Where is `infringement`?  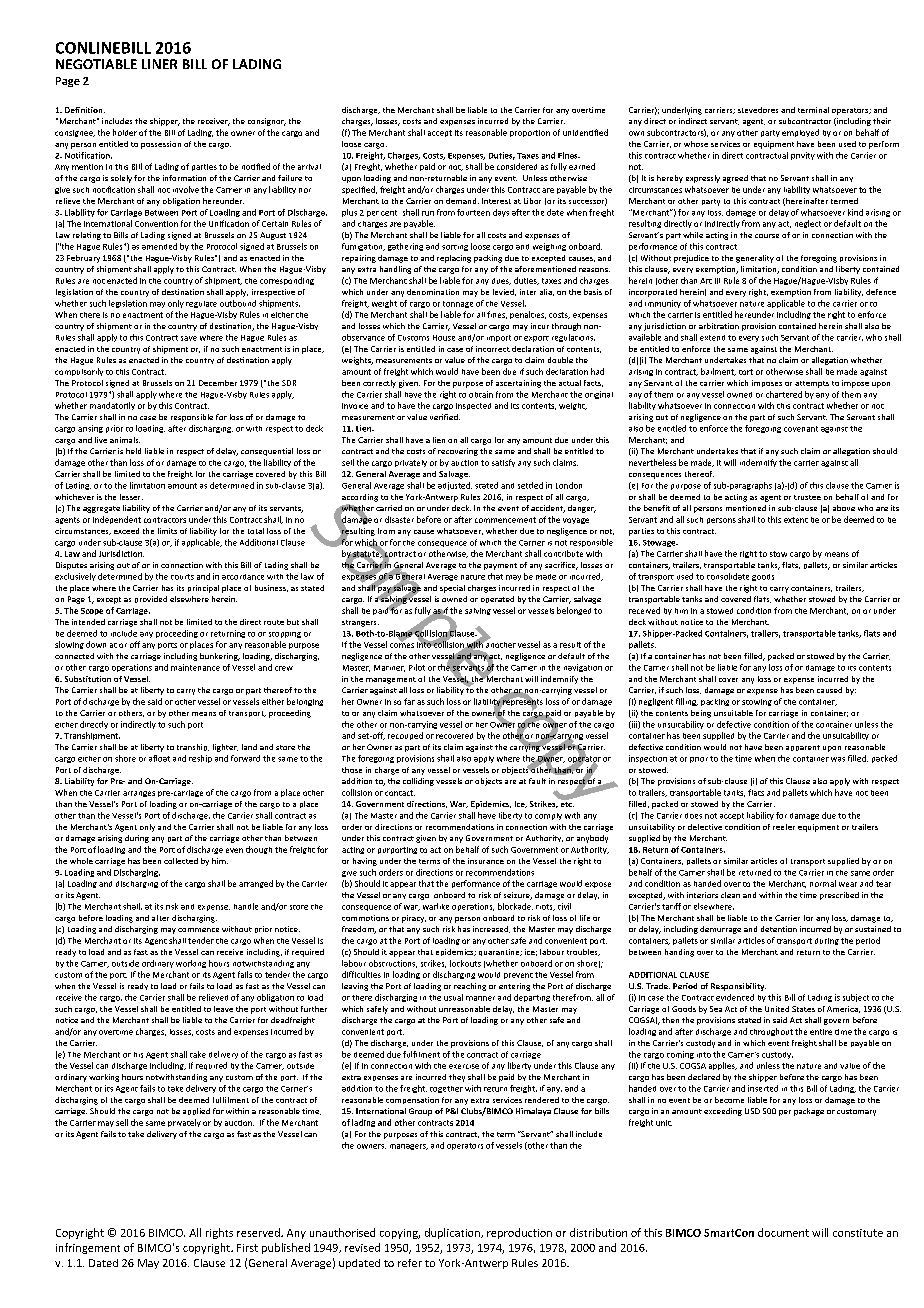 infringement is located at coordinates (88, 1248).
